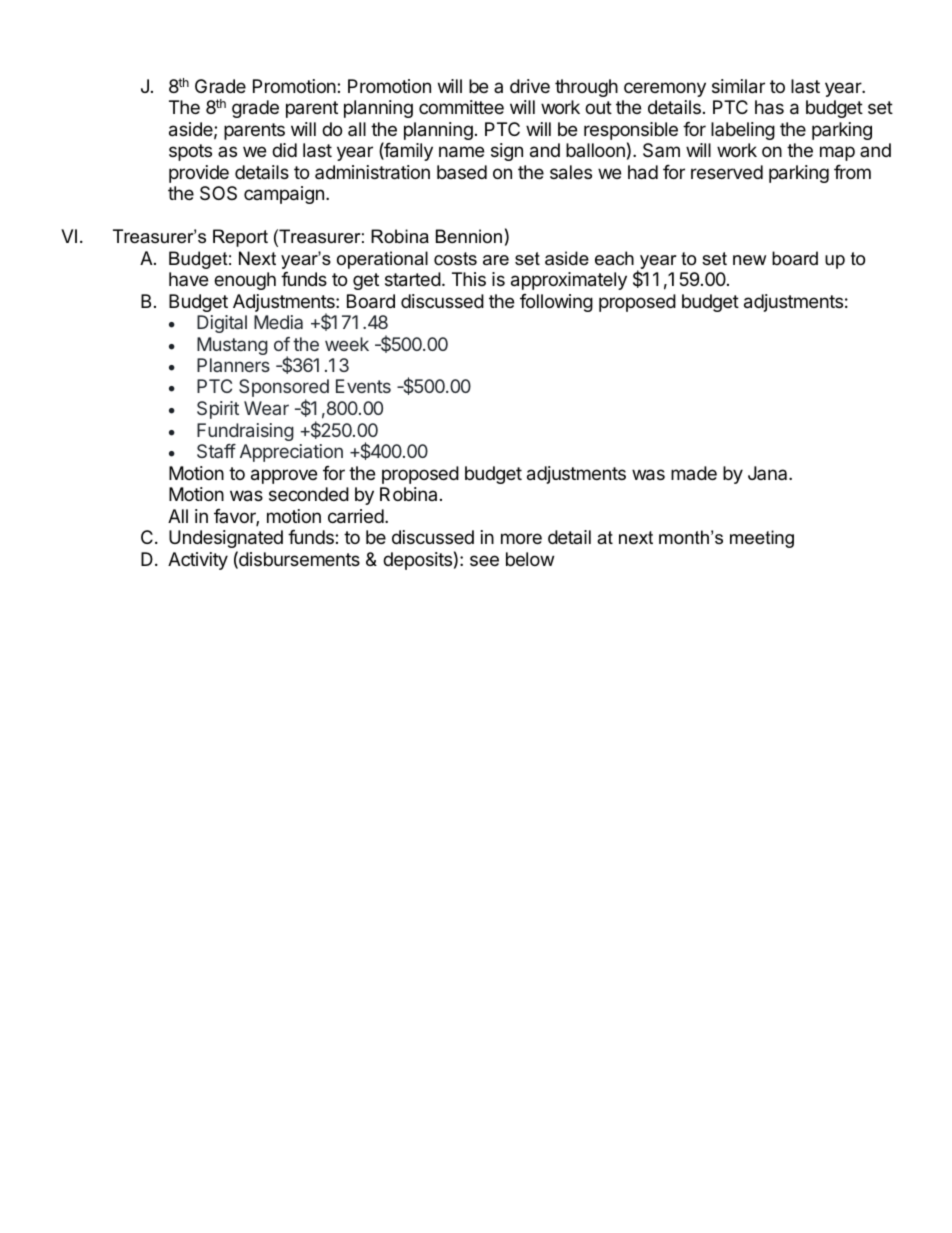 The image size is (952, 1233). I want to click on Activity, so click(198, 561).
